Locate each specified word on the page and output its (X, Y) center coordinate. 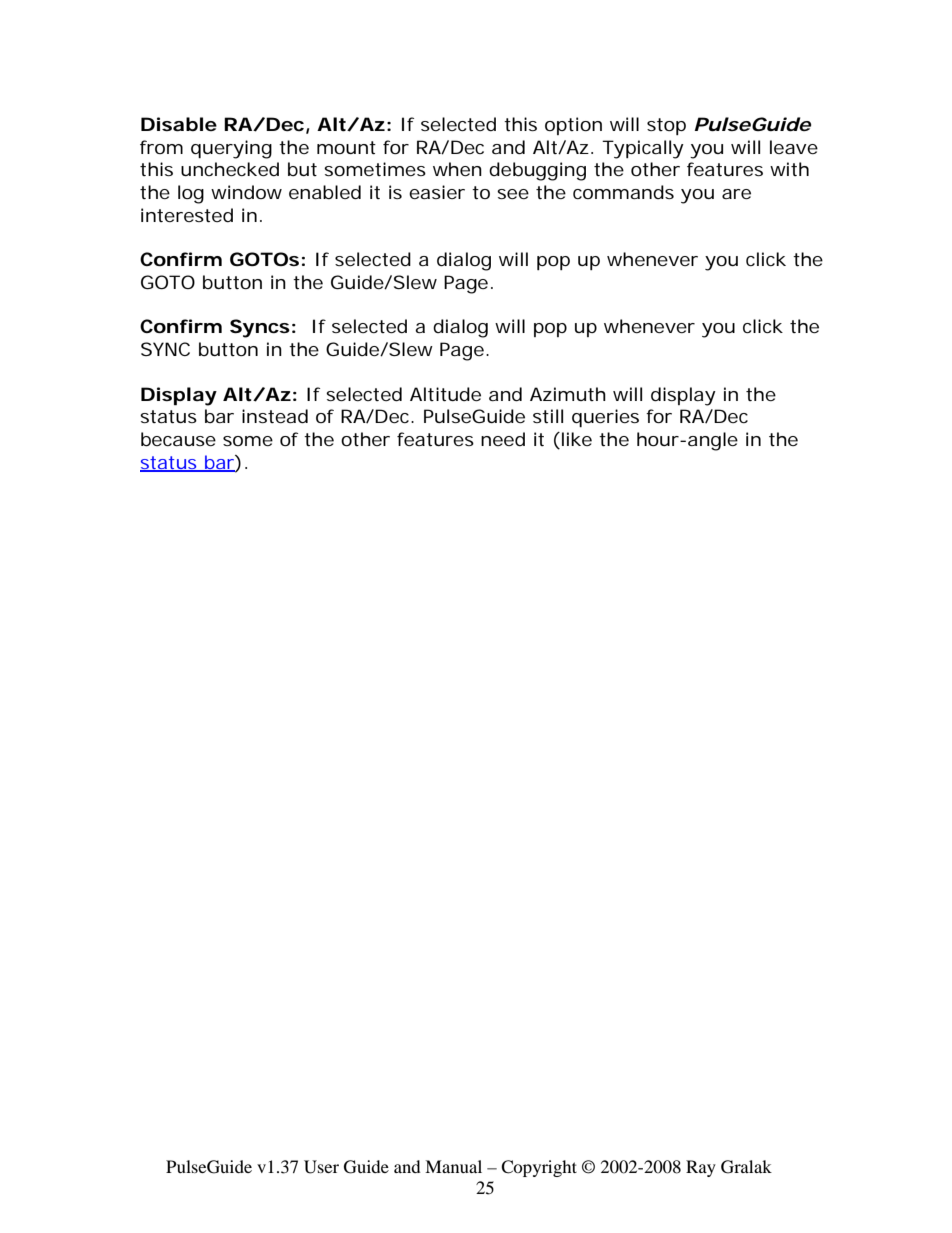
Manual (453, 1166)
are (736, 194)
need (503, 439)
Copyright (539, 1168)
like (575, 440)
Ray (701, 1168)
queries (605, 418)
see (513, 194)
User (321, 1167)
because (178, 439)
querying (231, 149)
